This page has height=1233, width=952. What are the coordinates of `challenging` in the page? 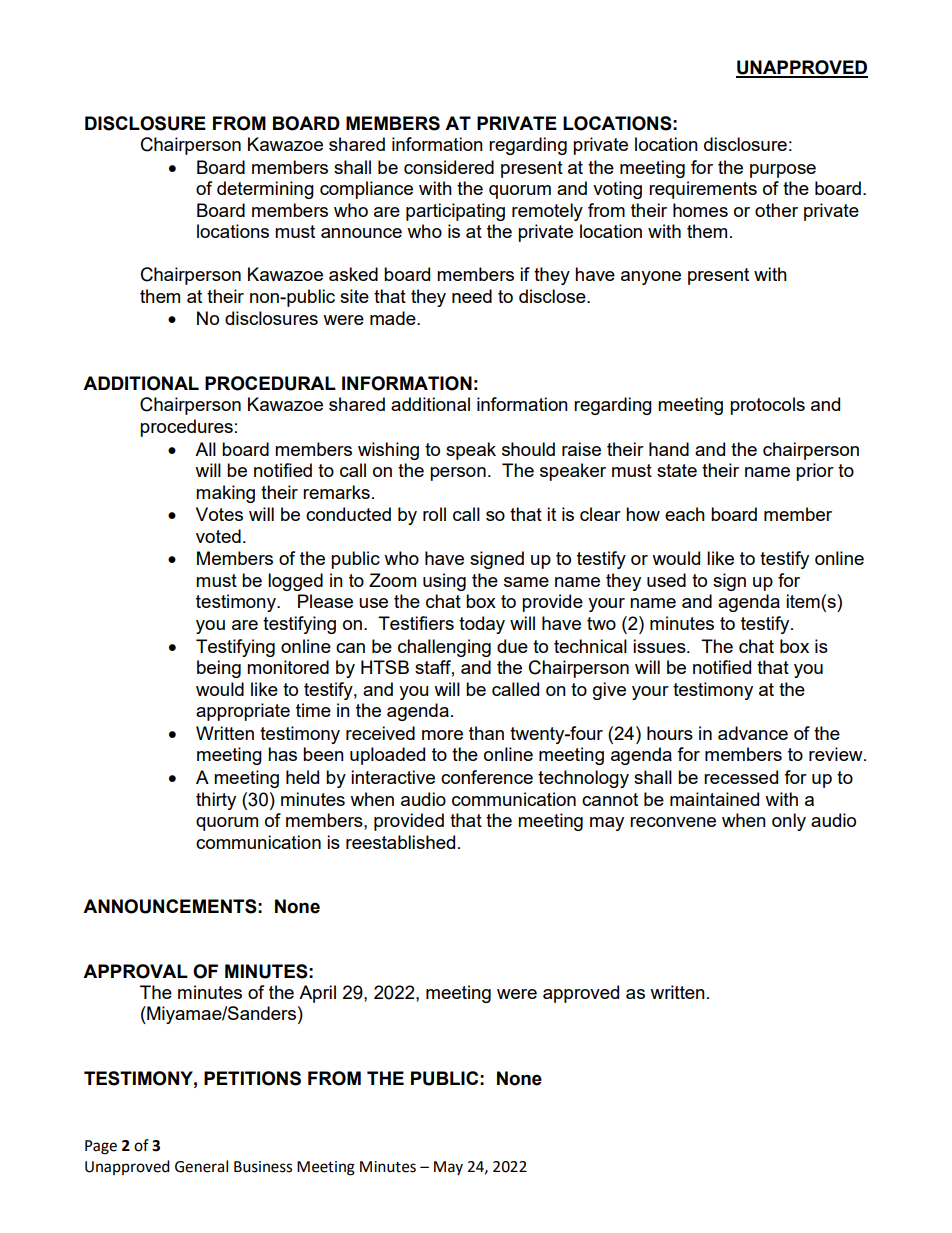 It's located at (444, 648).
